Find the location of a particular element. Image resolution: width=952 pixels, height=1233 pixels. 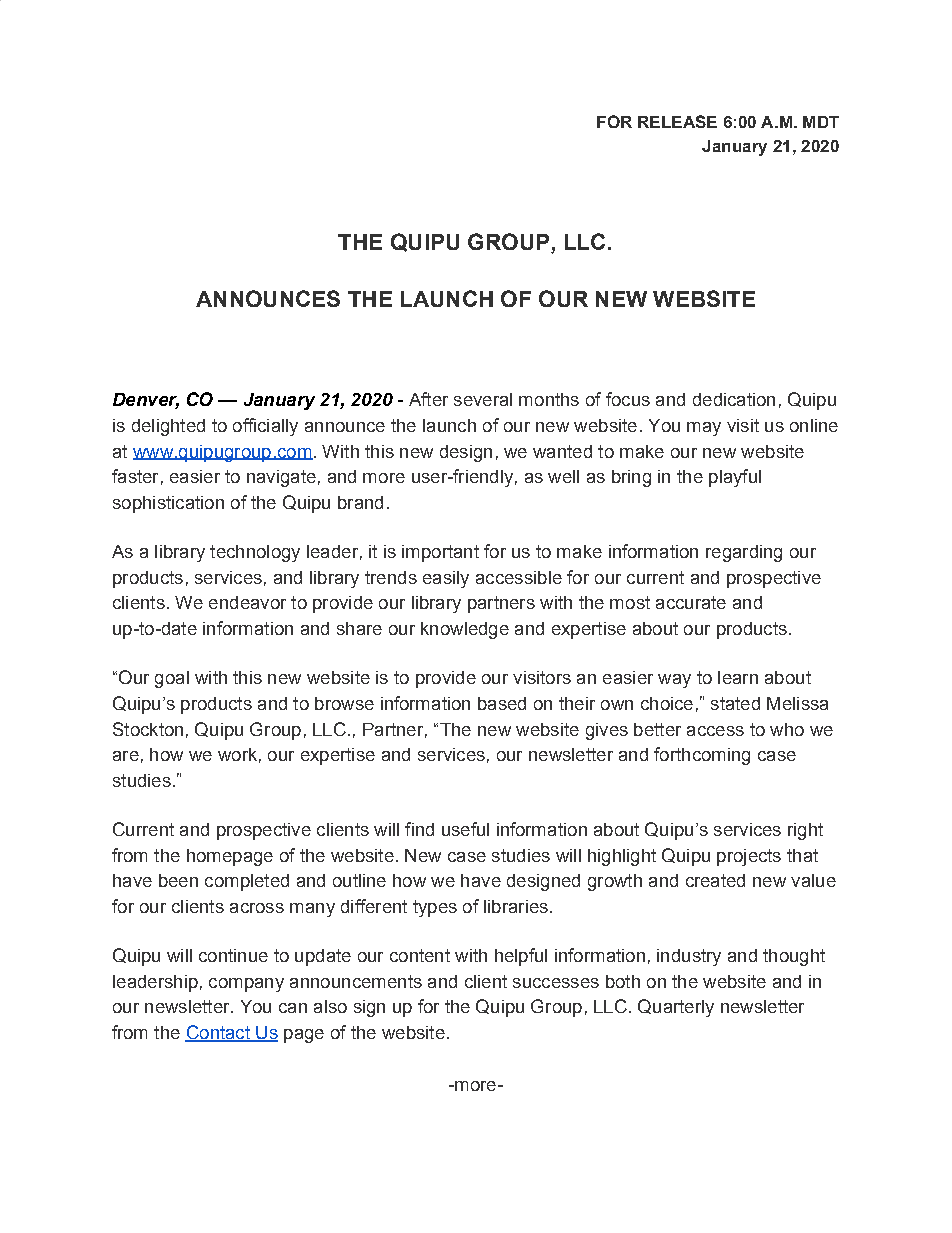

MDT is located at coordinates (821, 122).
